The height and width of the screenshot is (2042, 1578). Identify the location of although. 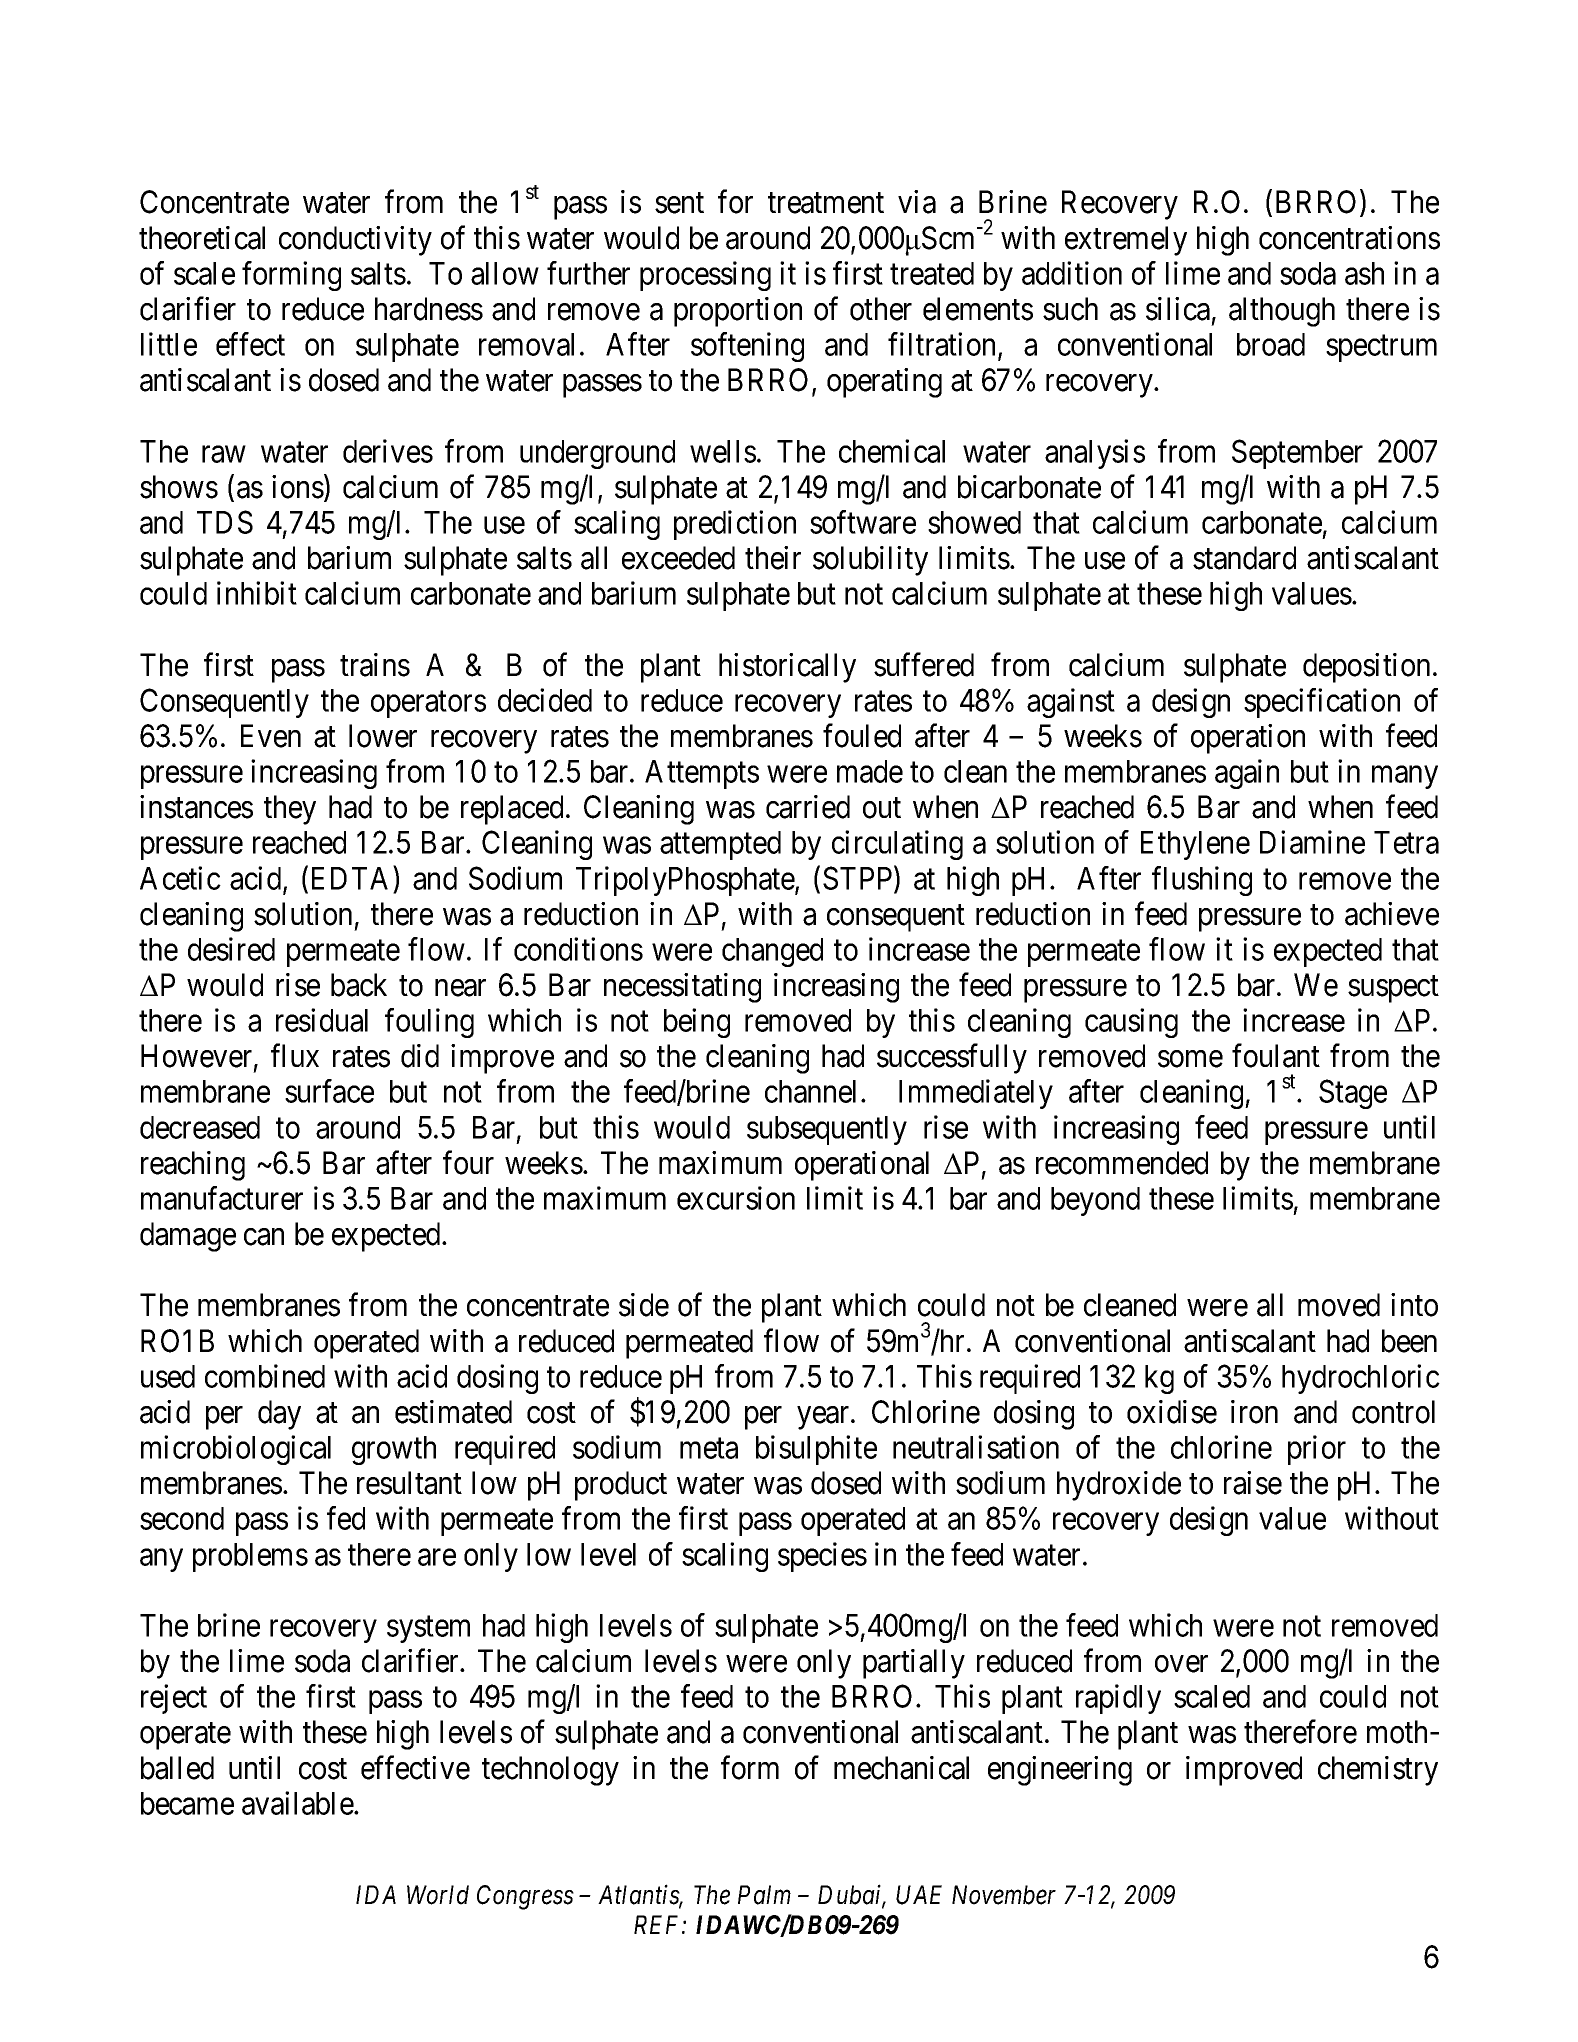
(1282, 312).
